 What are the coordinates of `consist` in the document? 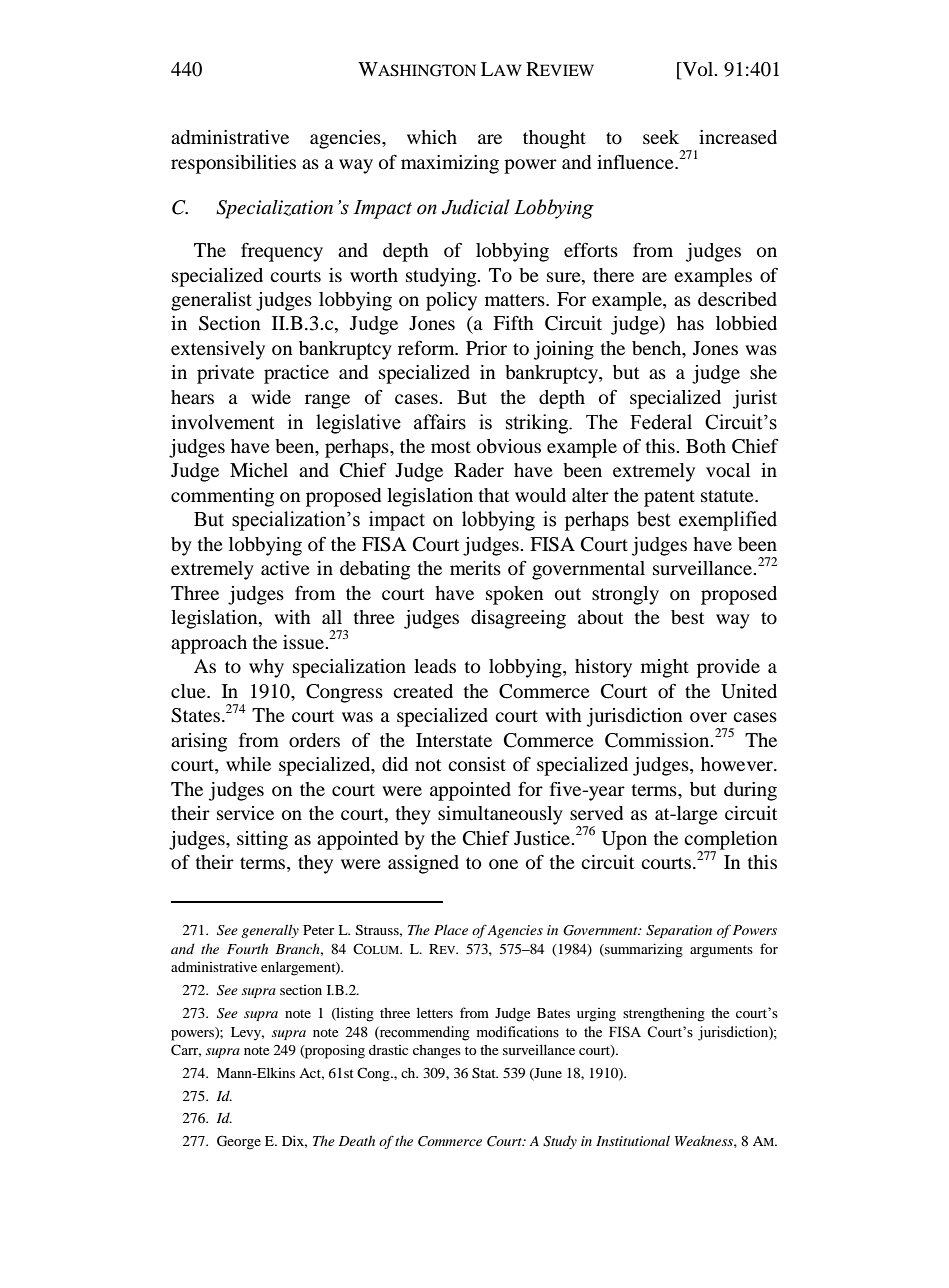 It's located at (477, 764).
